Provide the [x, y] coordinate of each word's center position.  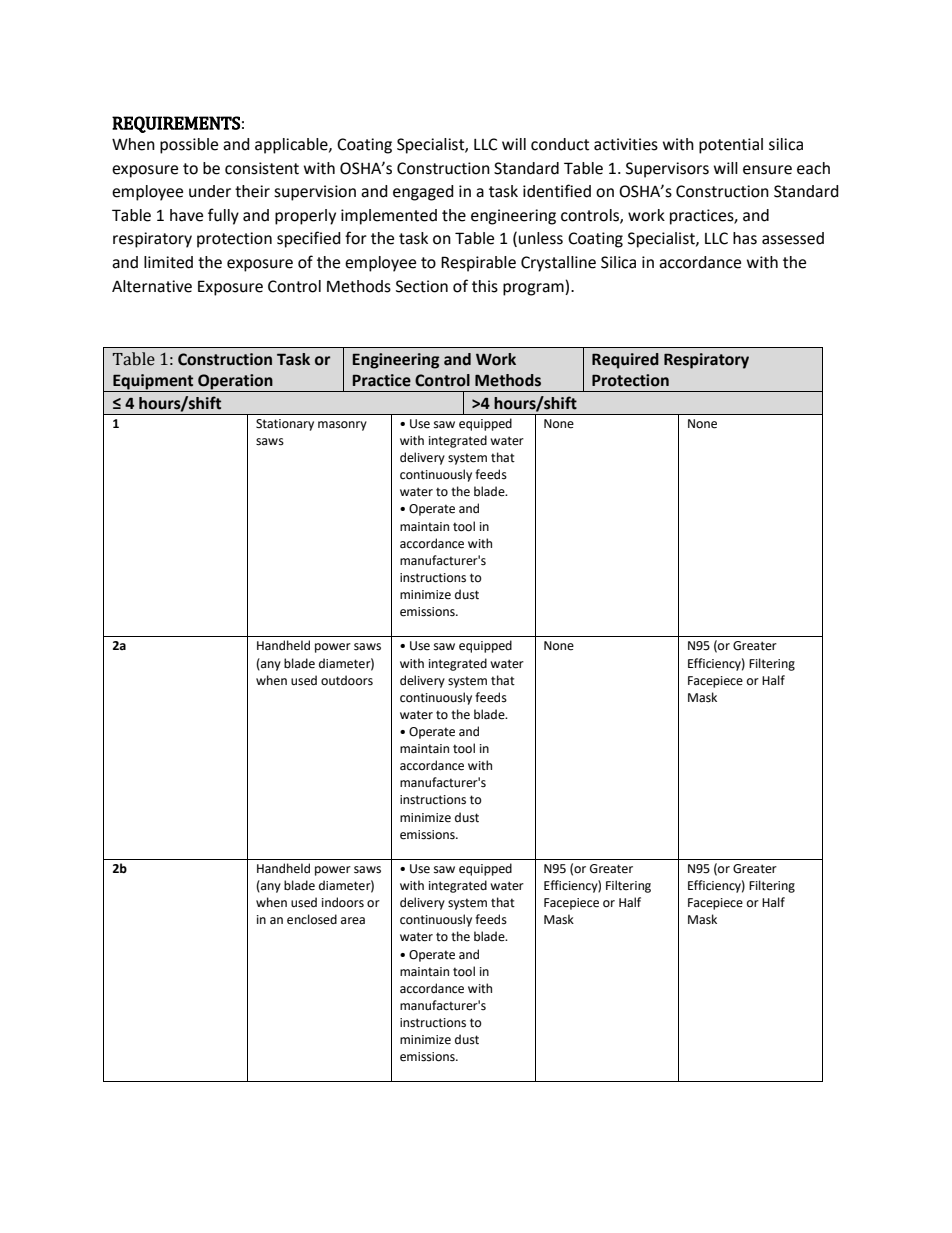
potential [731, 146]
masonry [342, 426]
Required [625, 361]
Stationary [285, 425]
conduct [560, 144]
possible [189, 146]
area [353, 921]
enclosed [312, 919]
